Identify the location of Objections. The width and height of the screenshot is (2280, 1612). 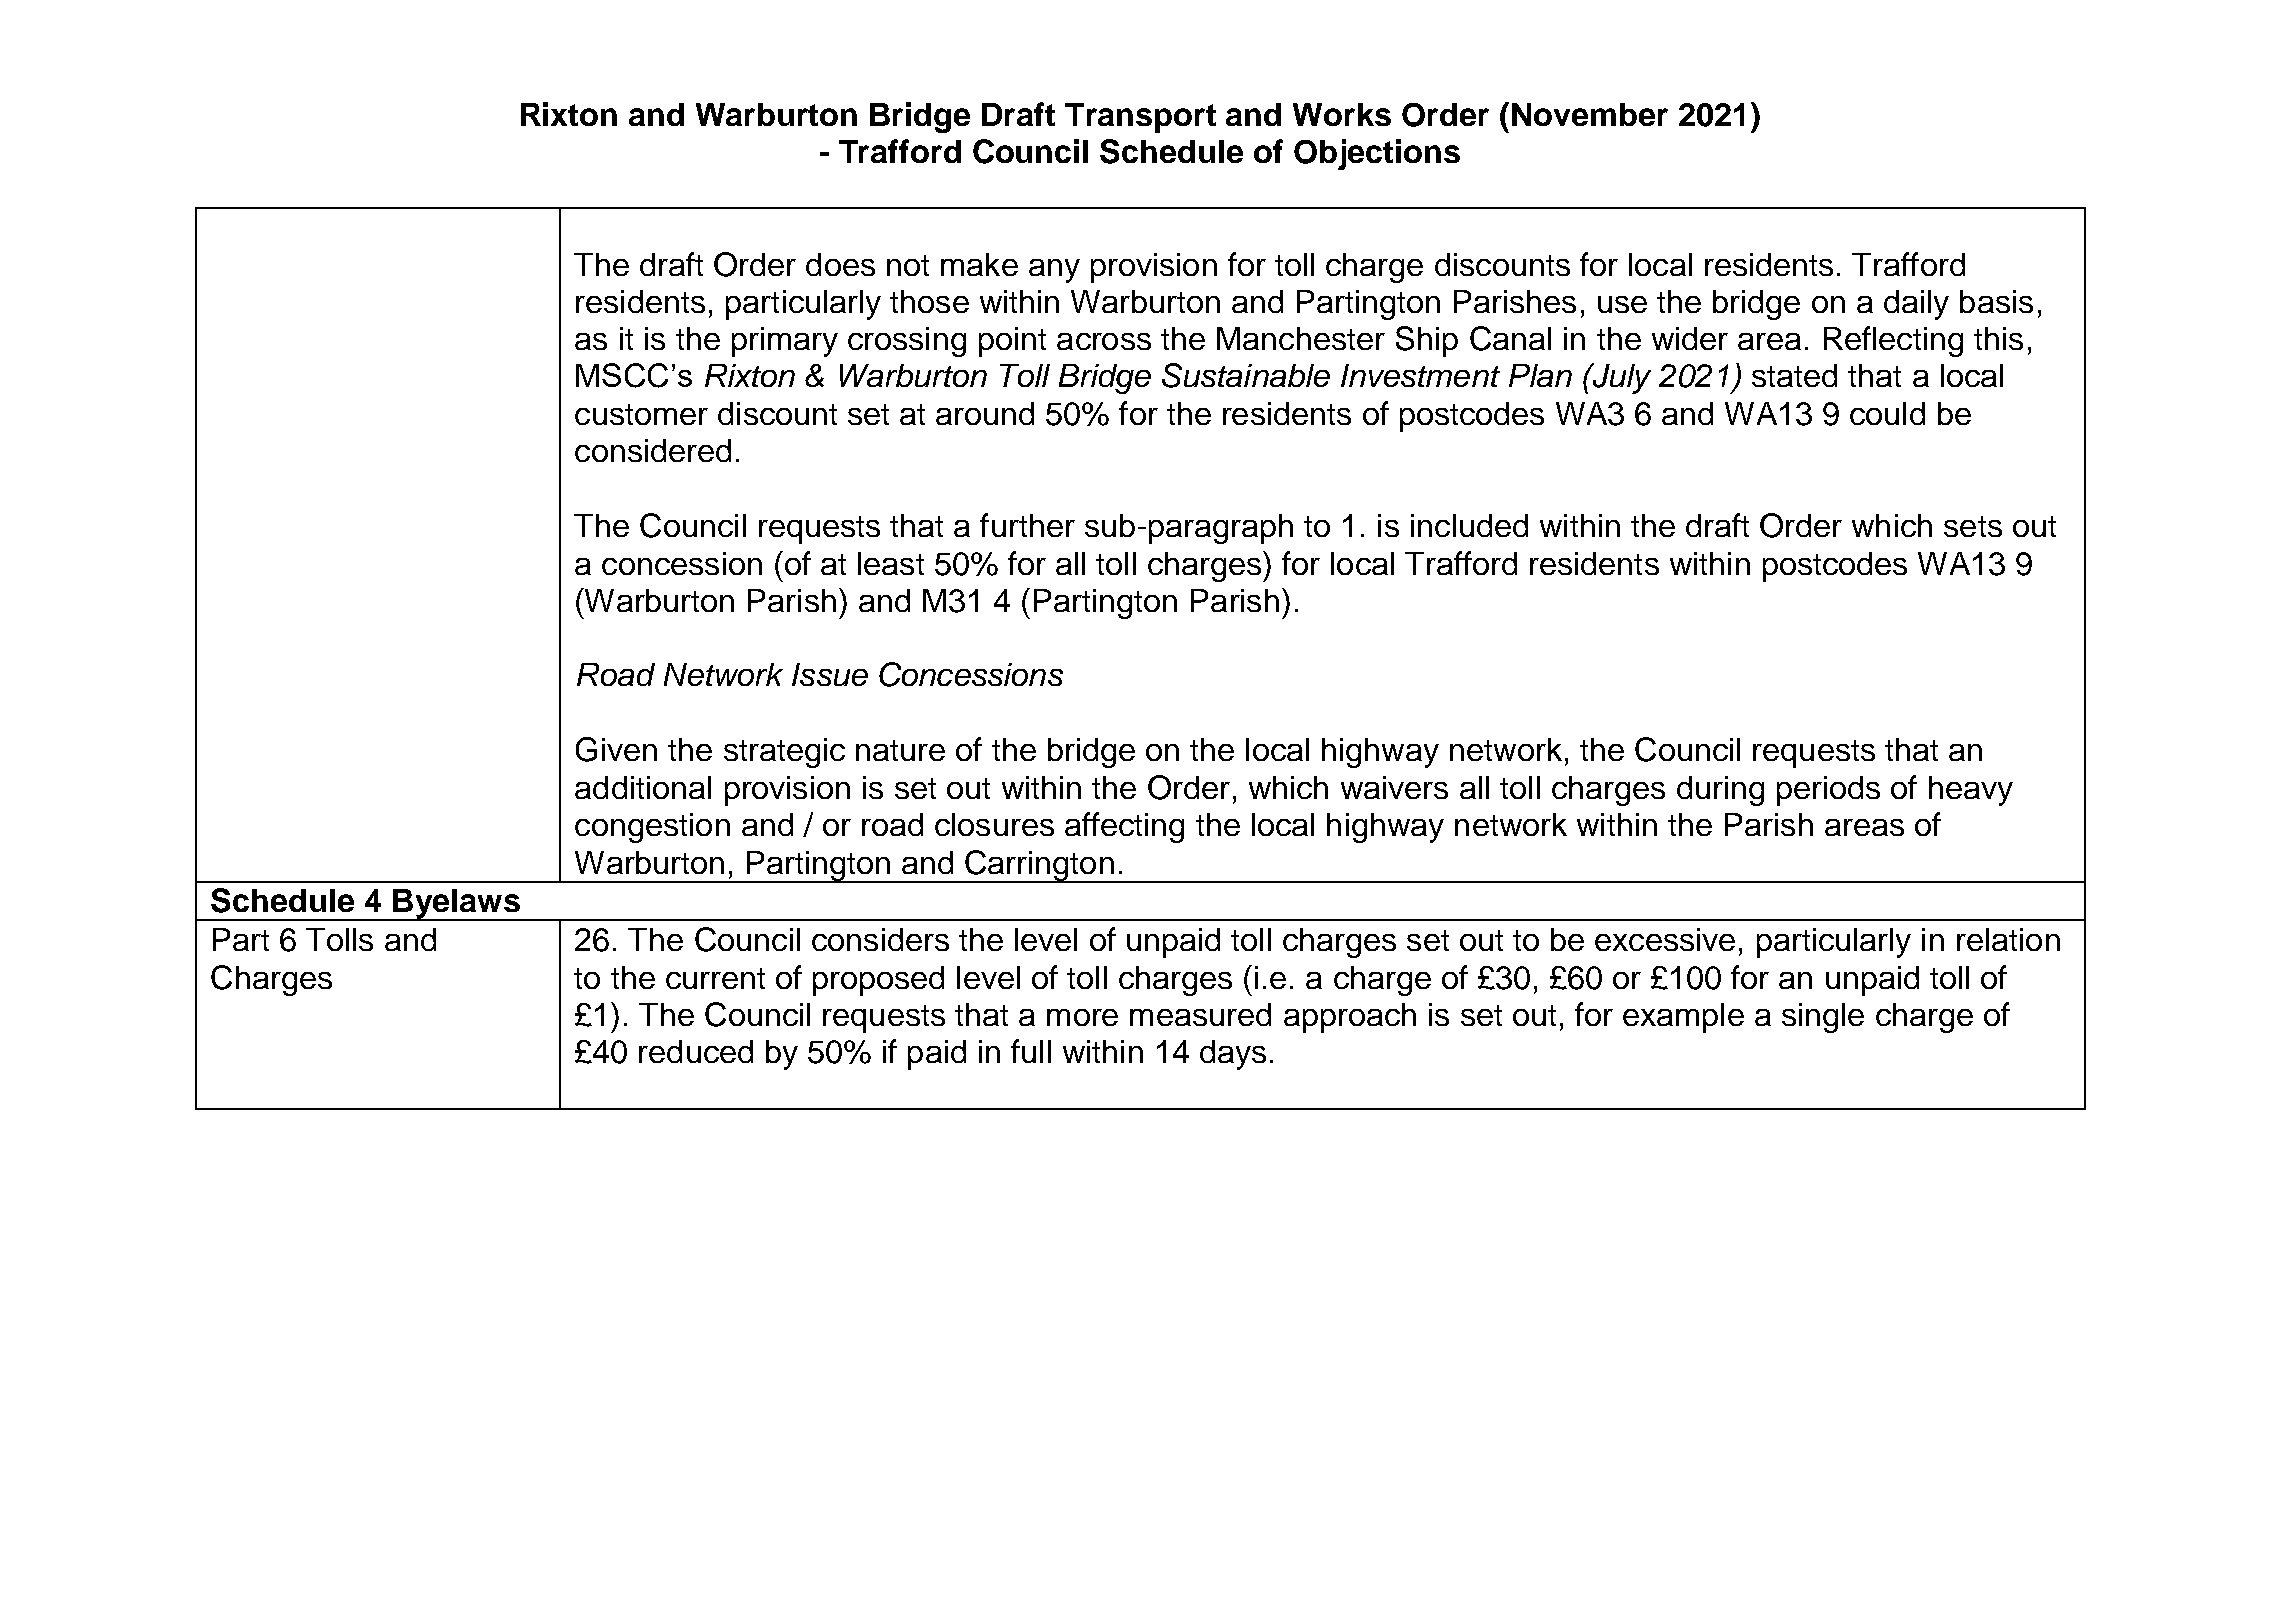
(1377, 154).
